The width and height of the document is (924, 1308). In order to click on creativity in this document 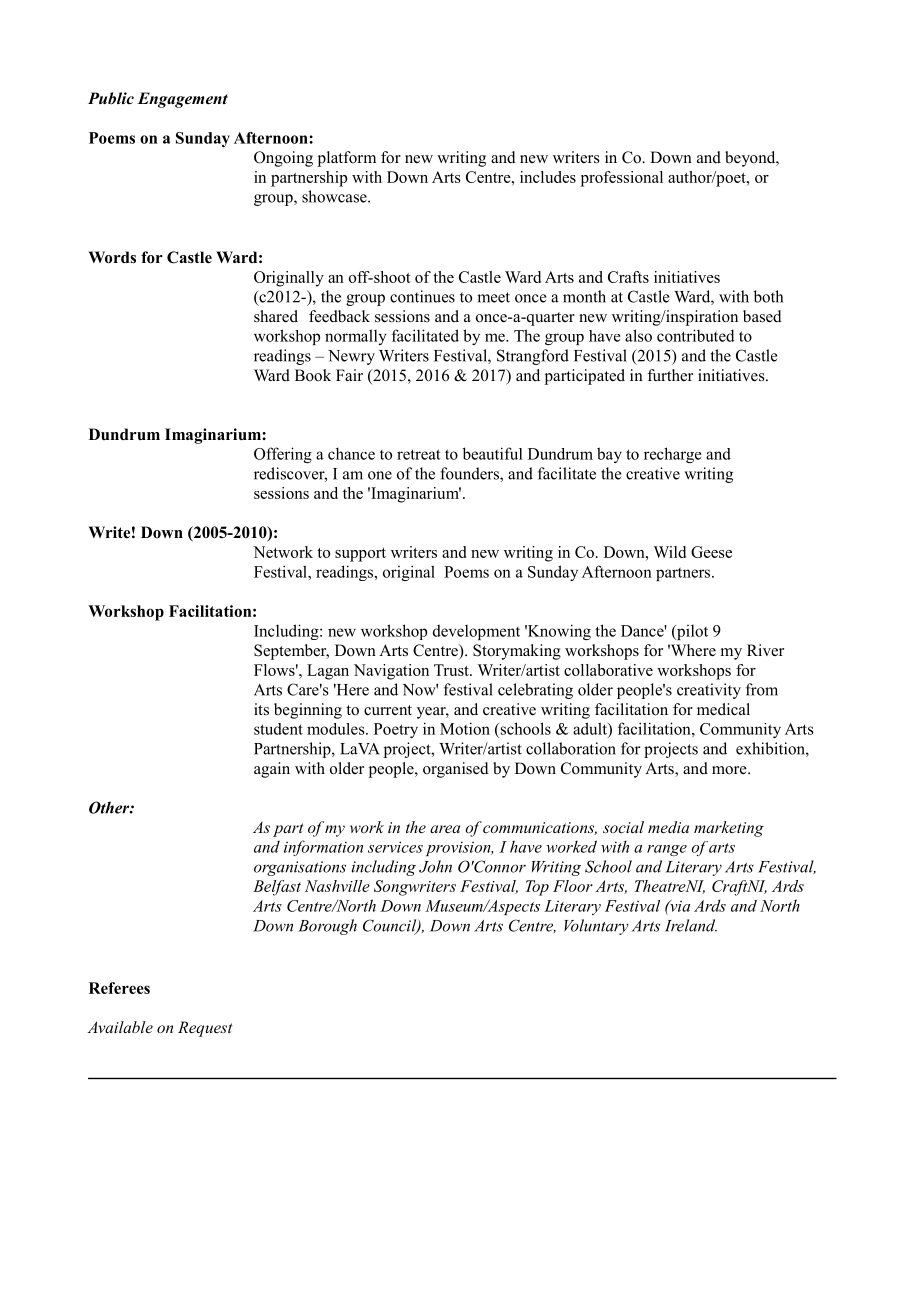, I will do `click(709, 691)`.
